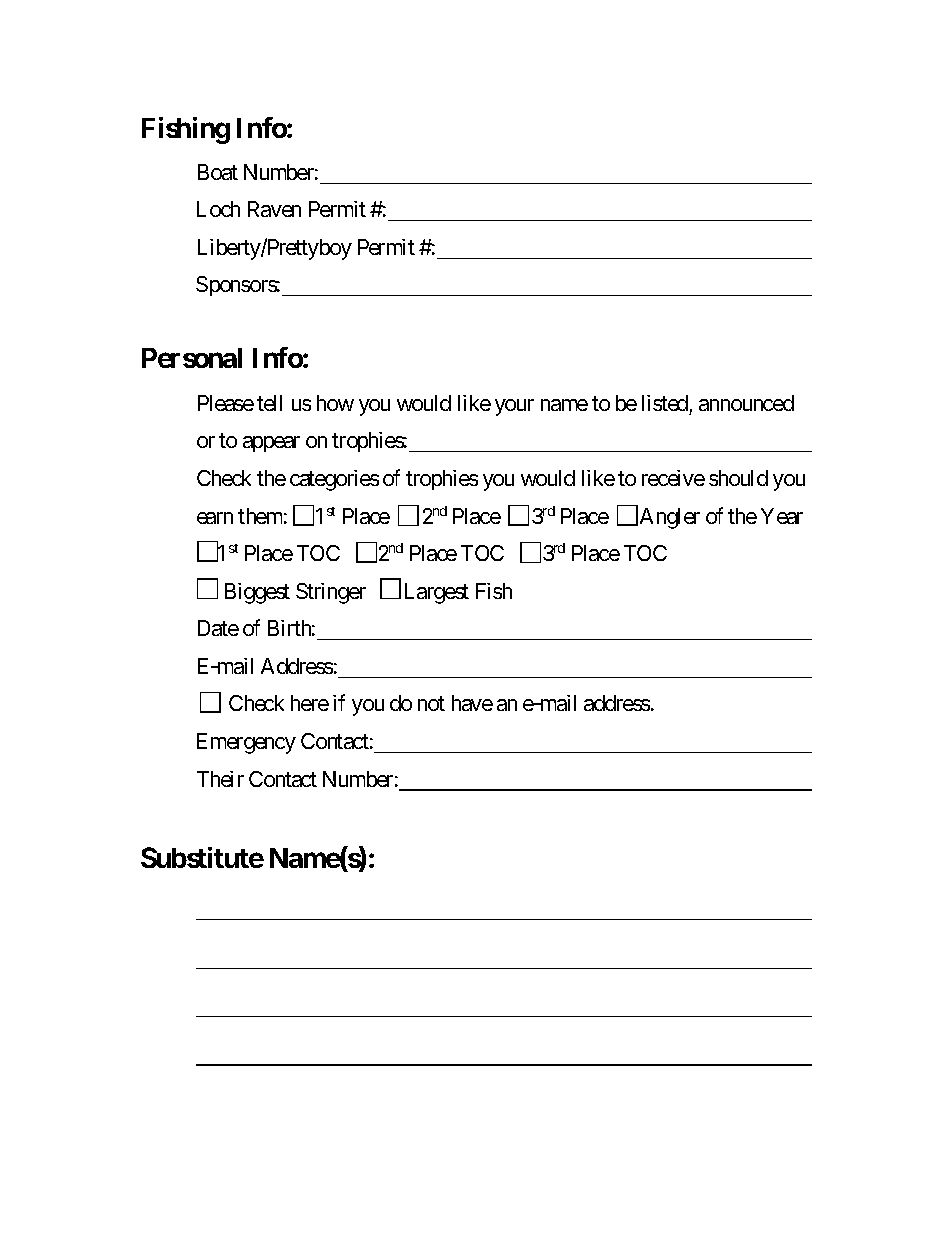 The height and width of the screenshot is (1233, 952). I want to click on Biggest, so click(257, 593).
